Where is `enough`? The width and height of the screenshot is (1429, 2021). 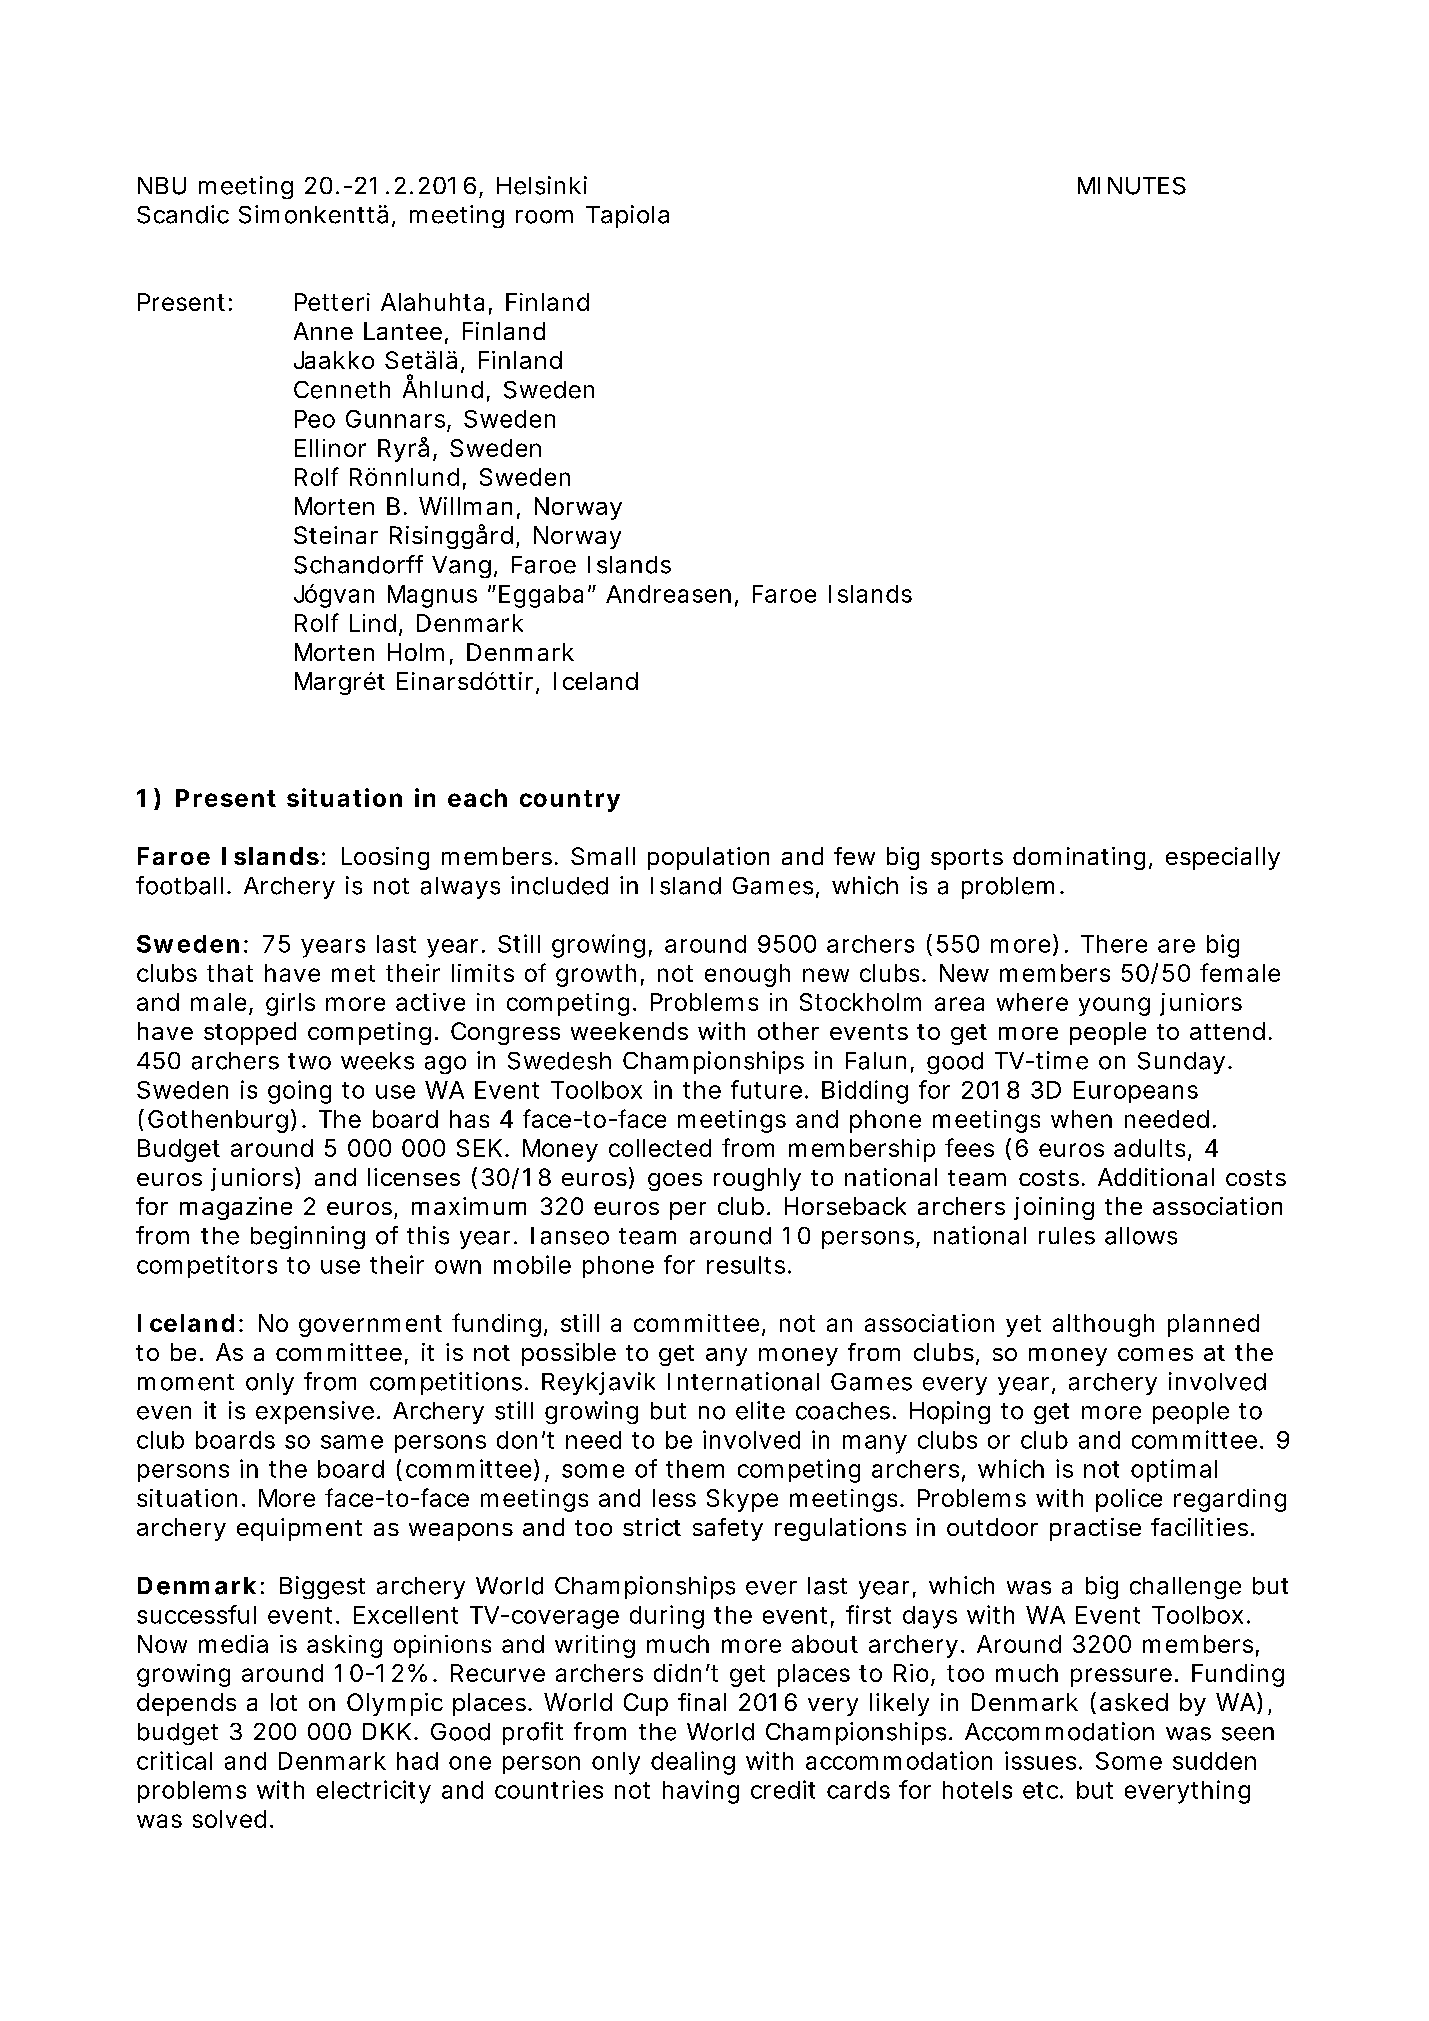
enough is located at coordinates (747, 975).
